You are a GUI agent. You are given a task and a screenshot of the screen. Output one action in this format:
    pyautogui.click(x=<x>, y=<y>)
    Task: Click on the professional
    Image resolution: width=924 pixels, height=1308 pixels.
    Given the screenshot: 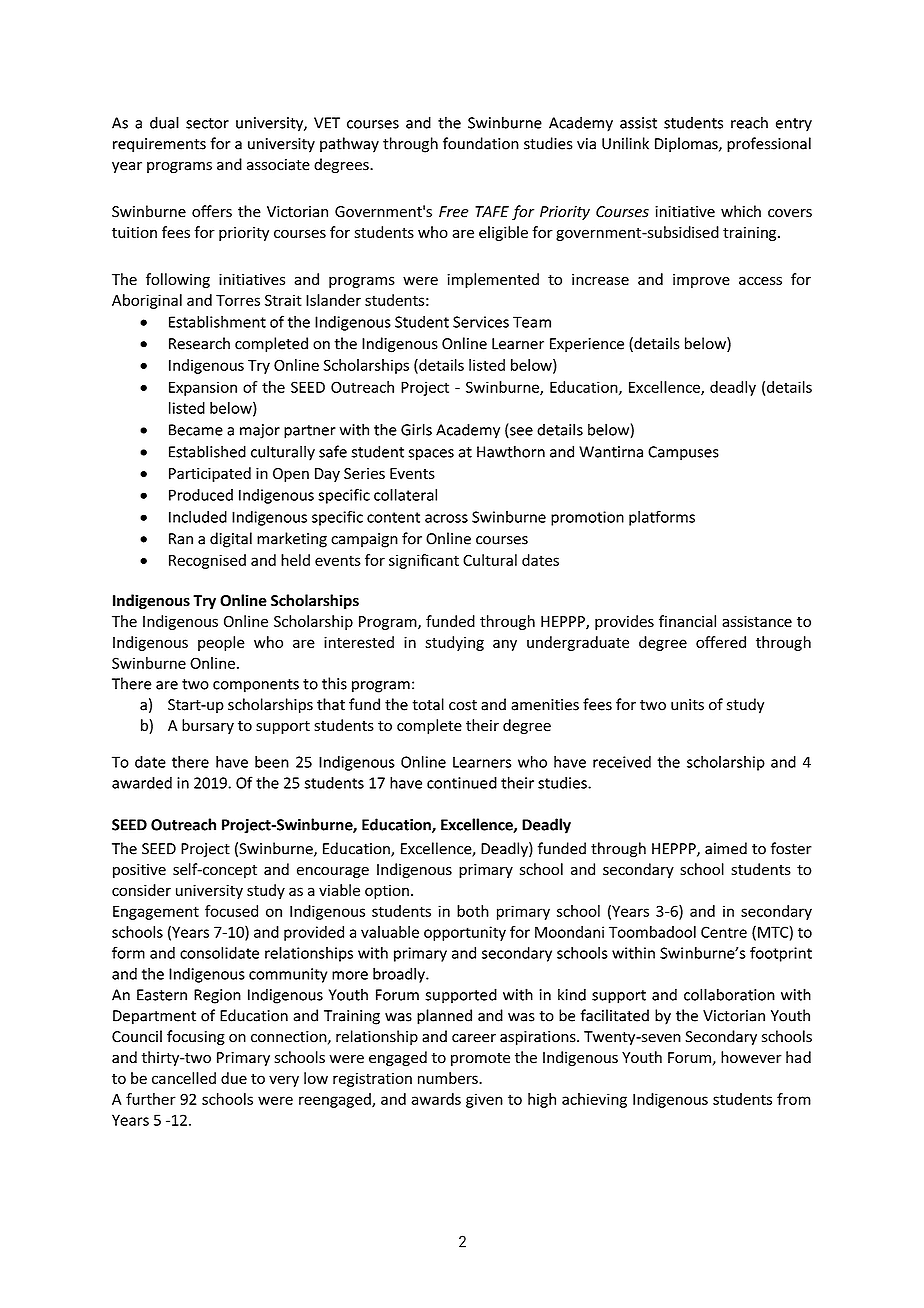 What is the action you would take?
    pyautogui.click(x=769, y=145)
